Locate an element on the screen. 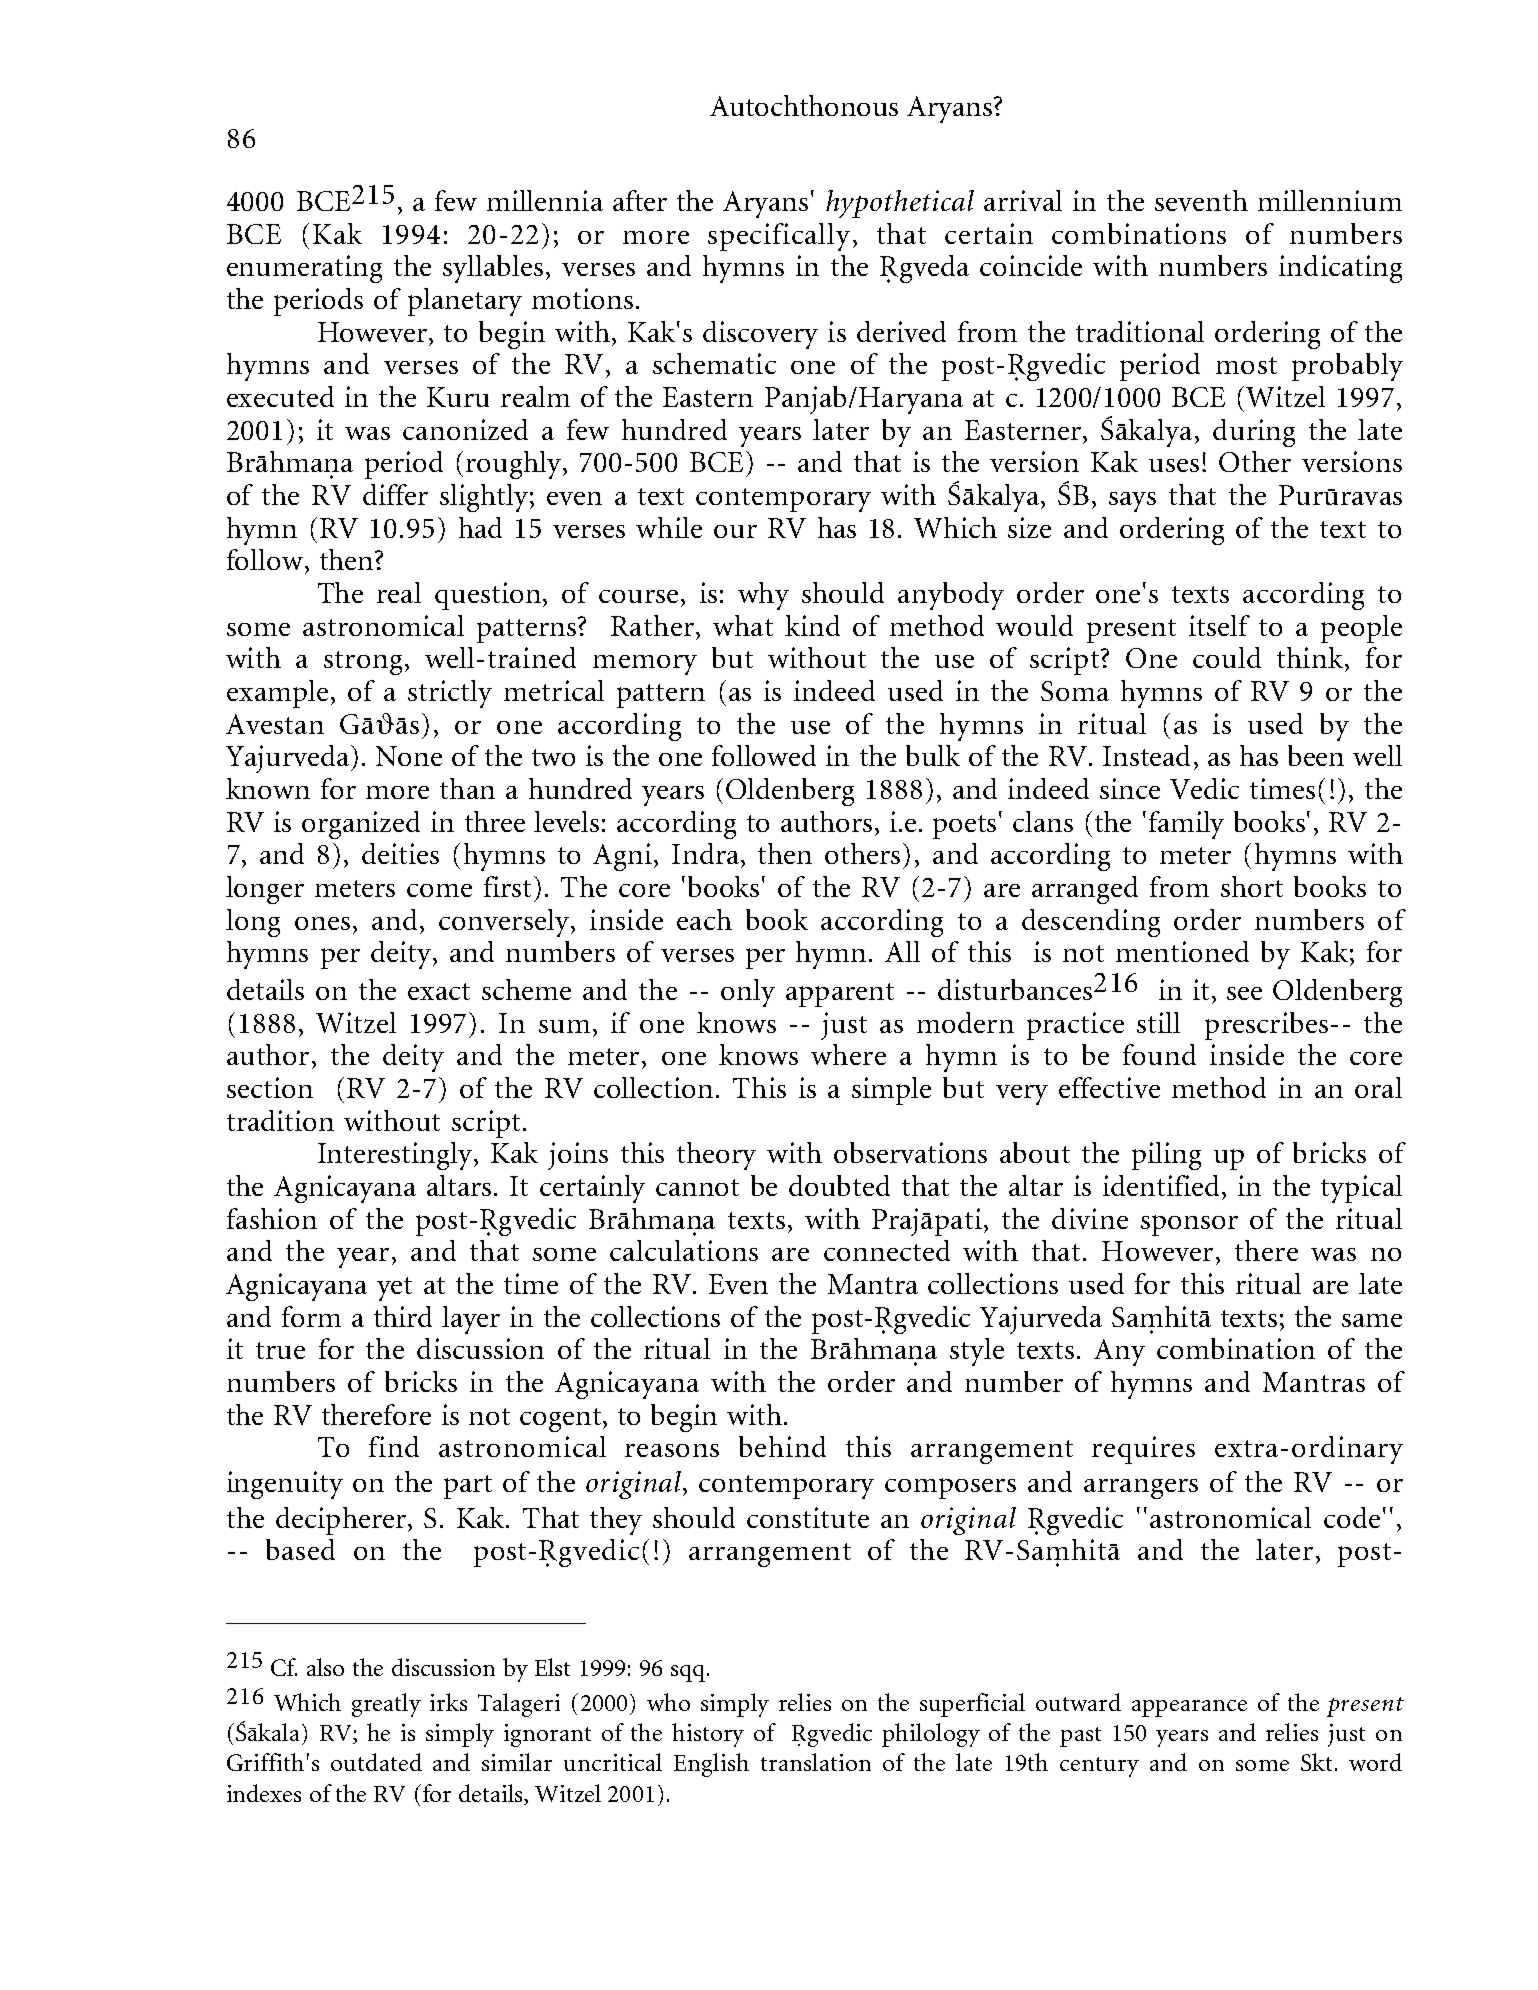 This screenshot has height=1990, width=1538. enumerating is located at coordinates (304, 269).
